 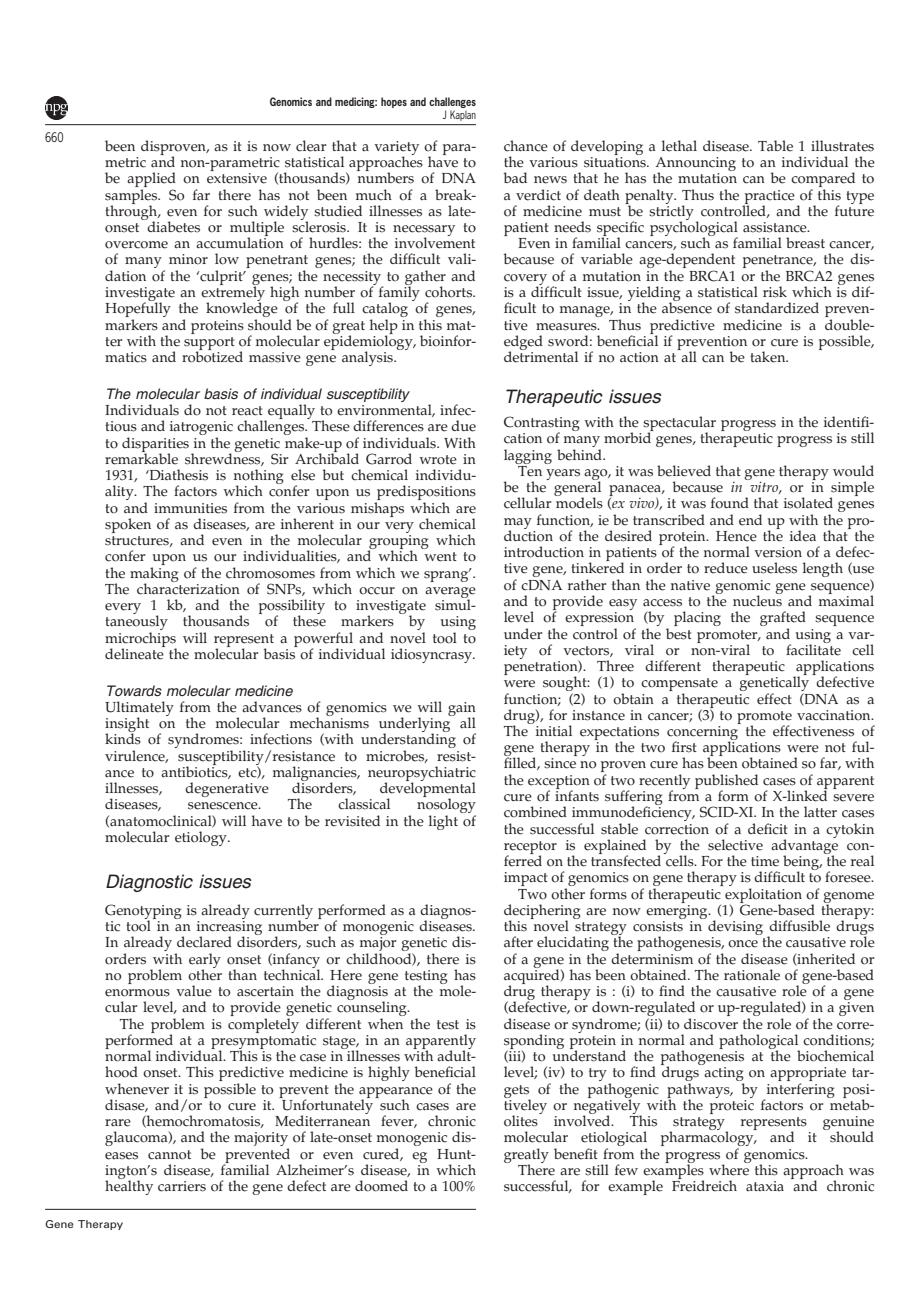 I want to click on due, so click(x=463, y=426).
